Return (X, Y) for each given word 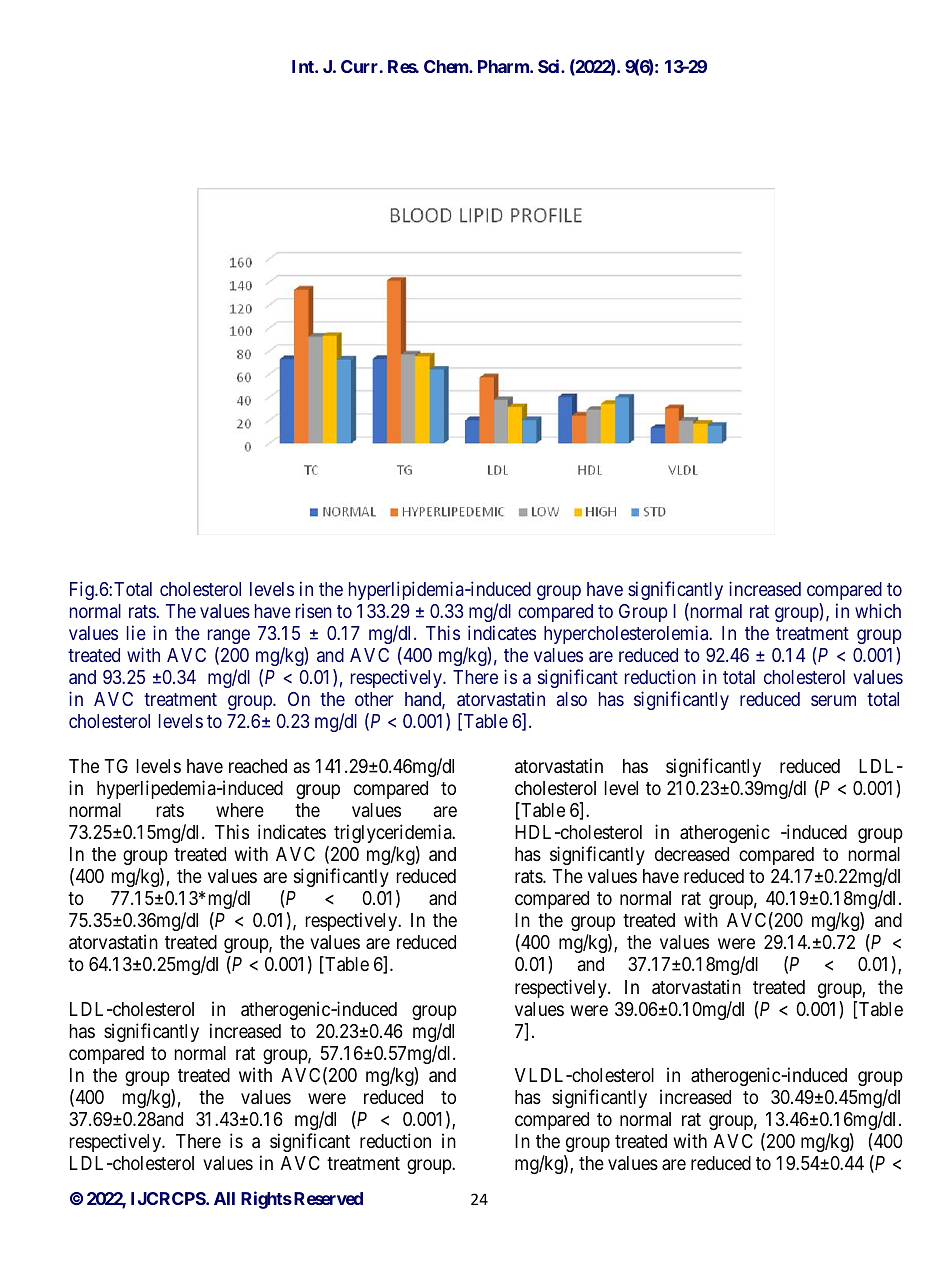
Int (304, 66)
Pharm (504, 66)
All (224, 1198)
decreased (692, 854)
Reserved (328, 1198)
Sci (550, 66)
